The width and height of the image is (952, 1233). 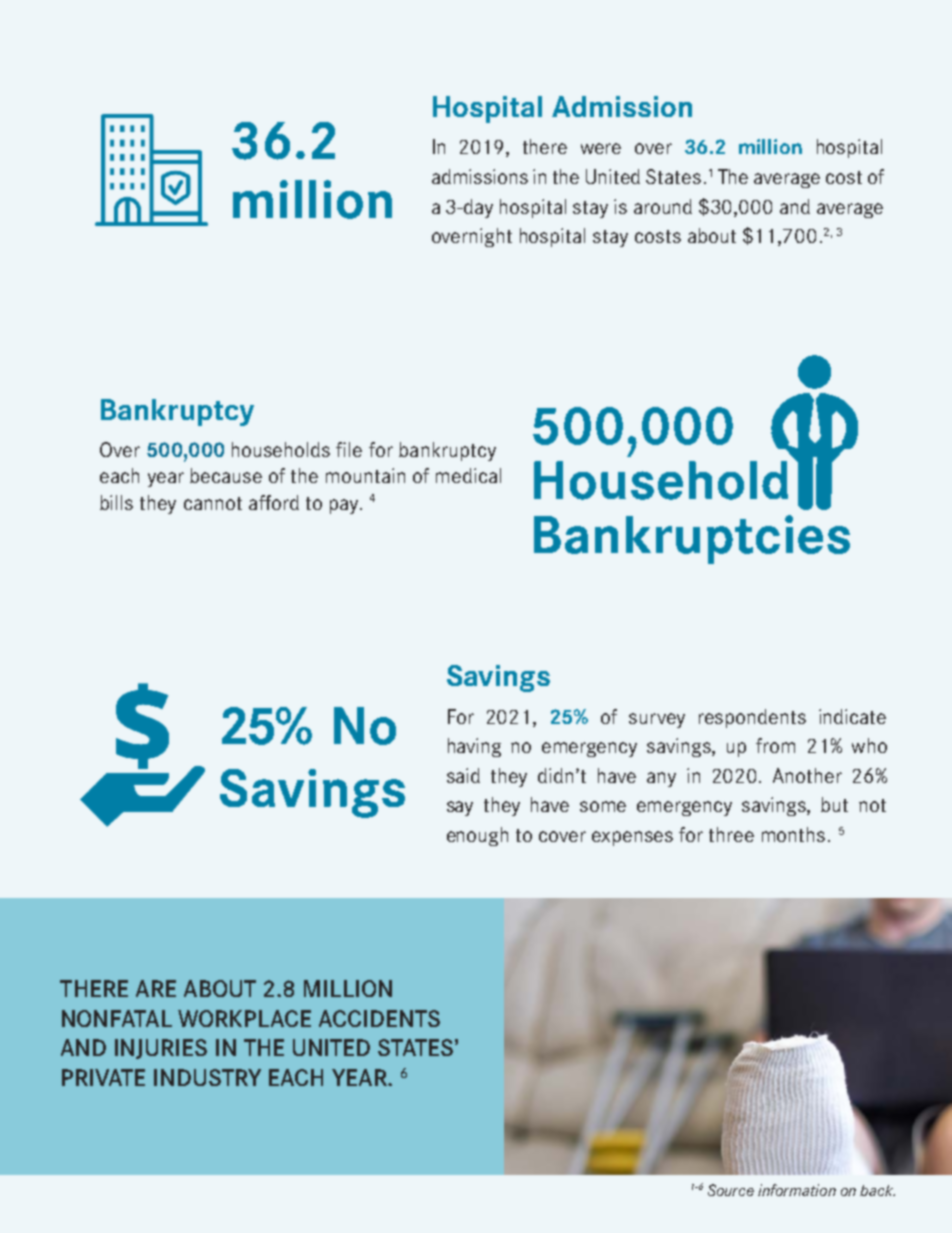 I want to click on around, so click(x=663, y=206).
